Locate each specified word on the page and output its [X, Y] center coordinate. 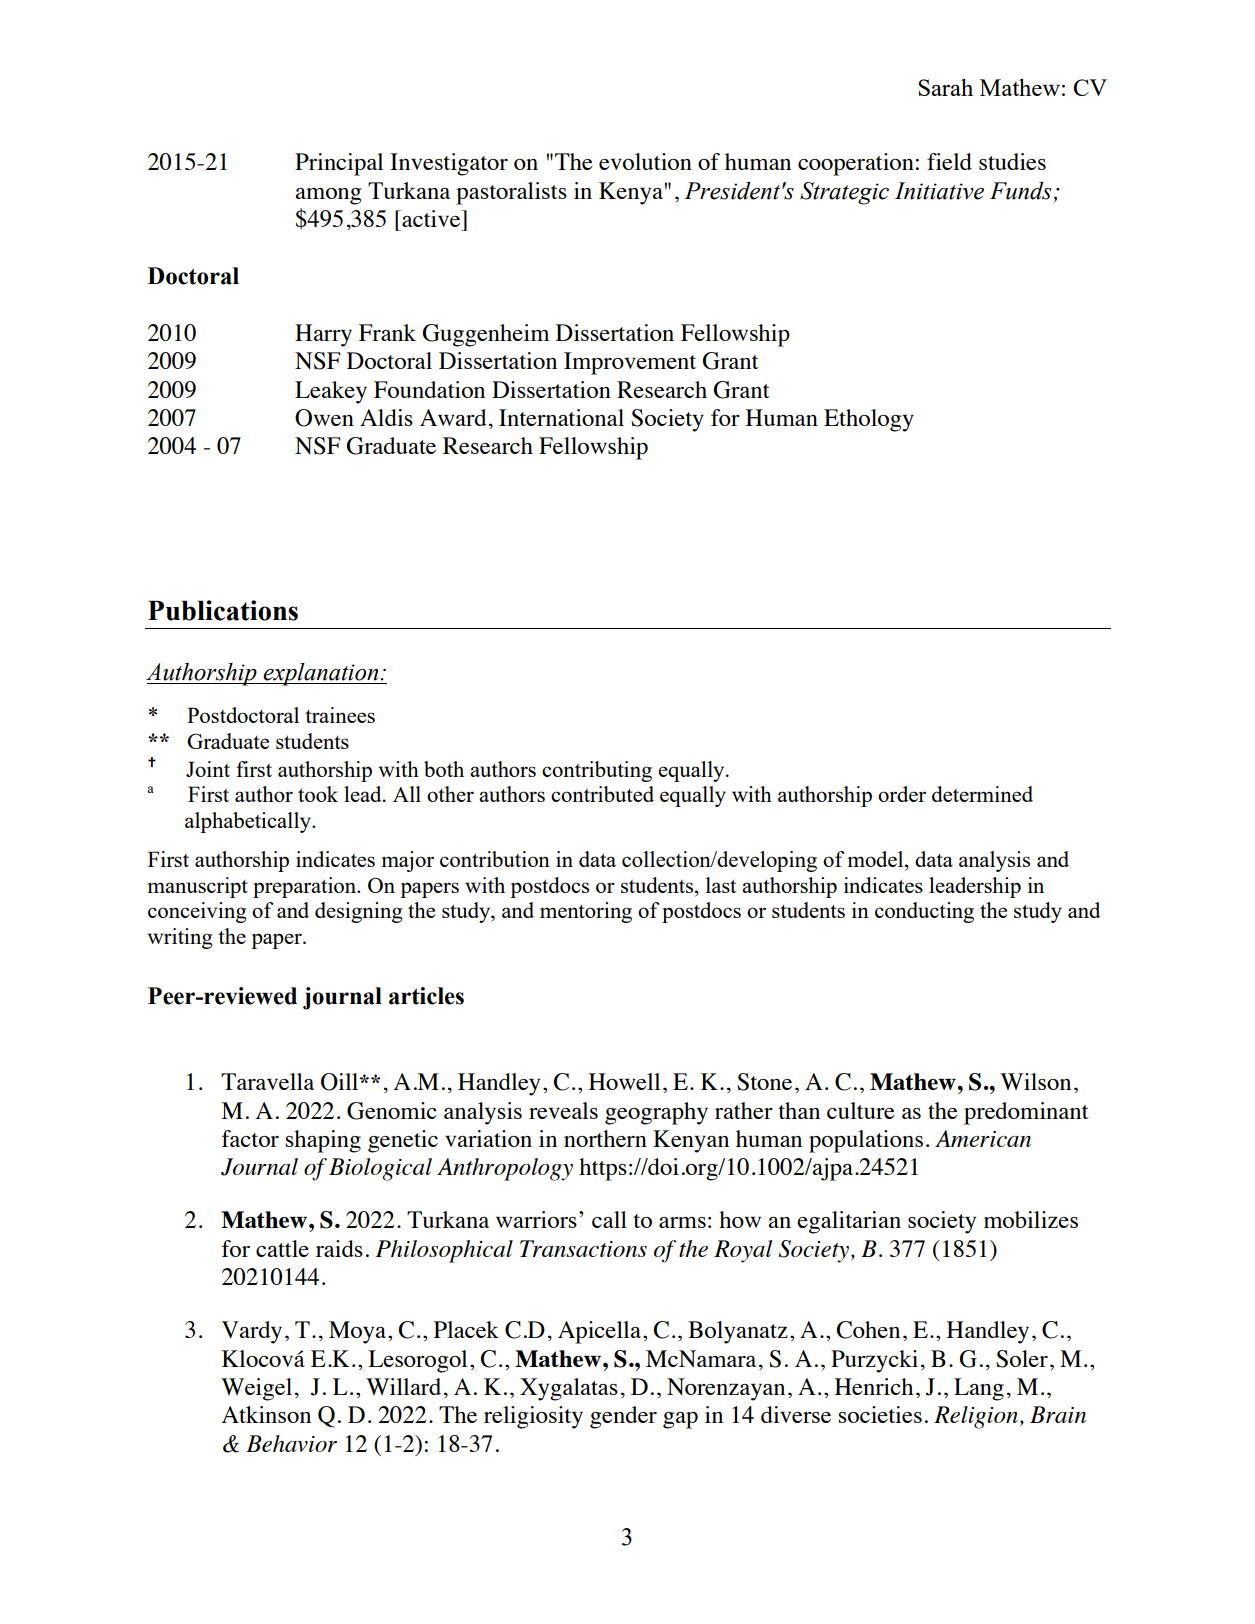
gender [623, 1417]
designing [358, 912]
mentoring [586, 912]
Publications [223, 610]
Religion [976, 1417]
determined [982, 794]
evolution [645, 161]
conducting [924, 912]
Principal [339, 164]
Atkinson [266, 1414]
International [561, 417]
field [949, 161]
